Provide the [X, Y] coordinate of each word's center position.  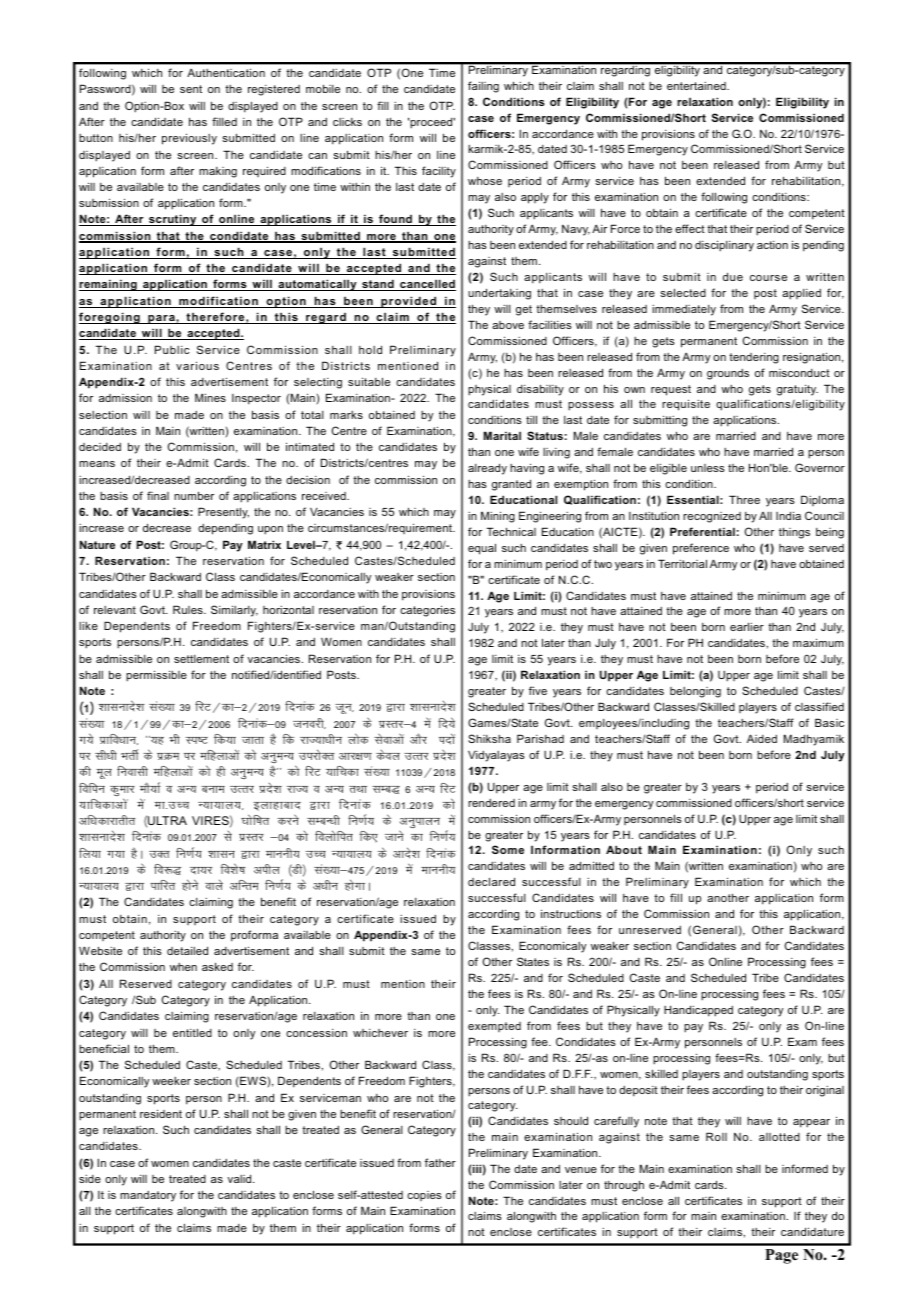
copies [424, 1196]
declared [491, 881]
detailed [187, 950]
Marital [502, 435]
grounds [728, 374]
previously [189, 139]
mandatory [148, 1196]
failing [483, 87]
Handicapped [698, 1011]
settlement [201, 659]
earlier [747, 626]
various [197, 365]
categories [427, 611]
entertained [697, 86]
